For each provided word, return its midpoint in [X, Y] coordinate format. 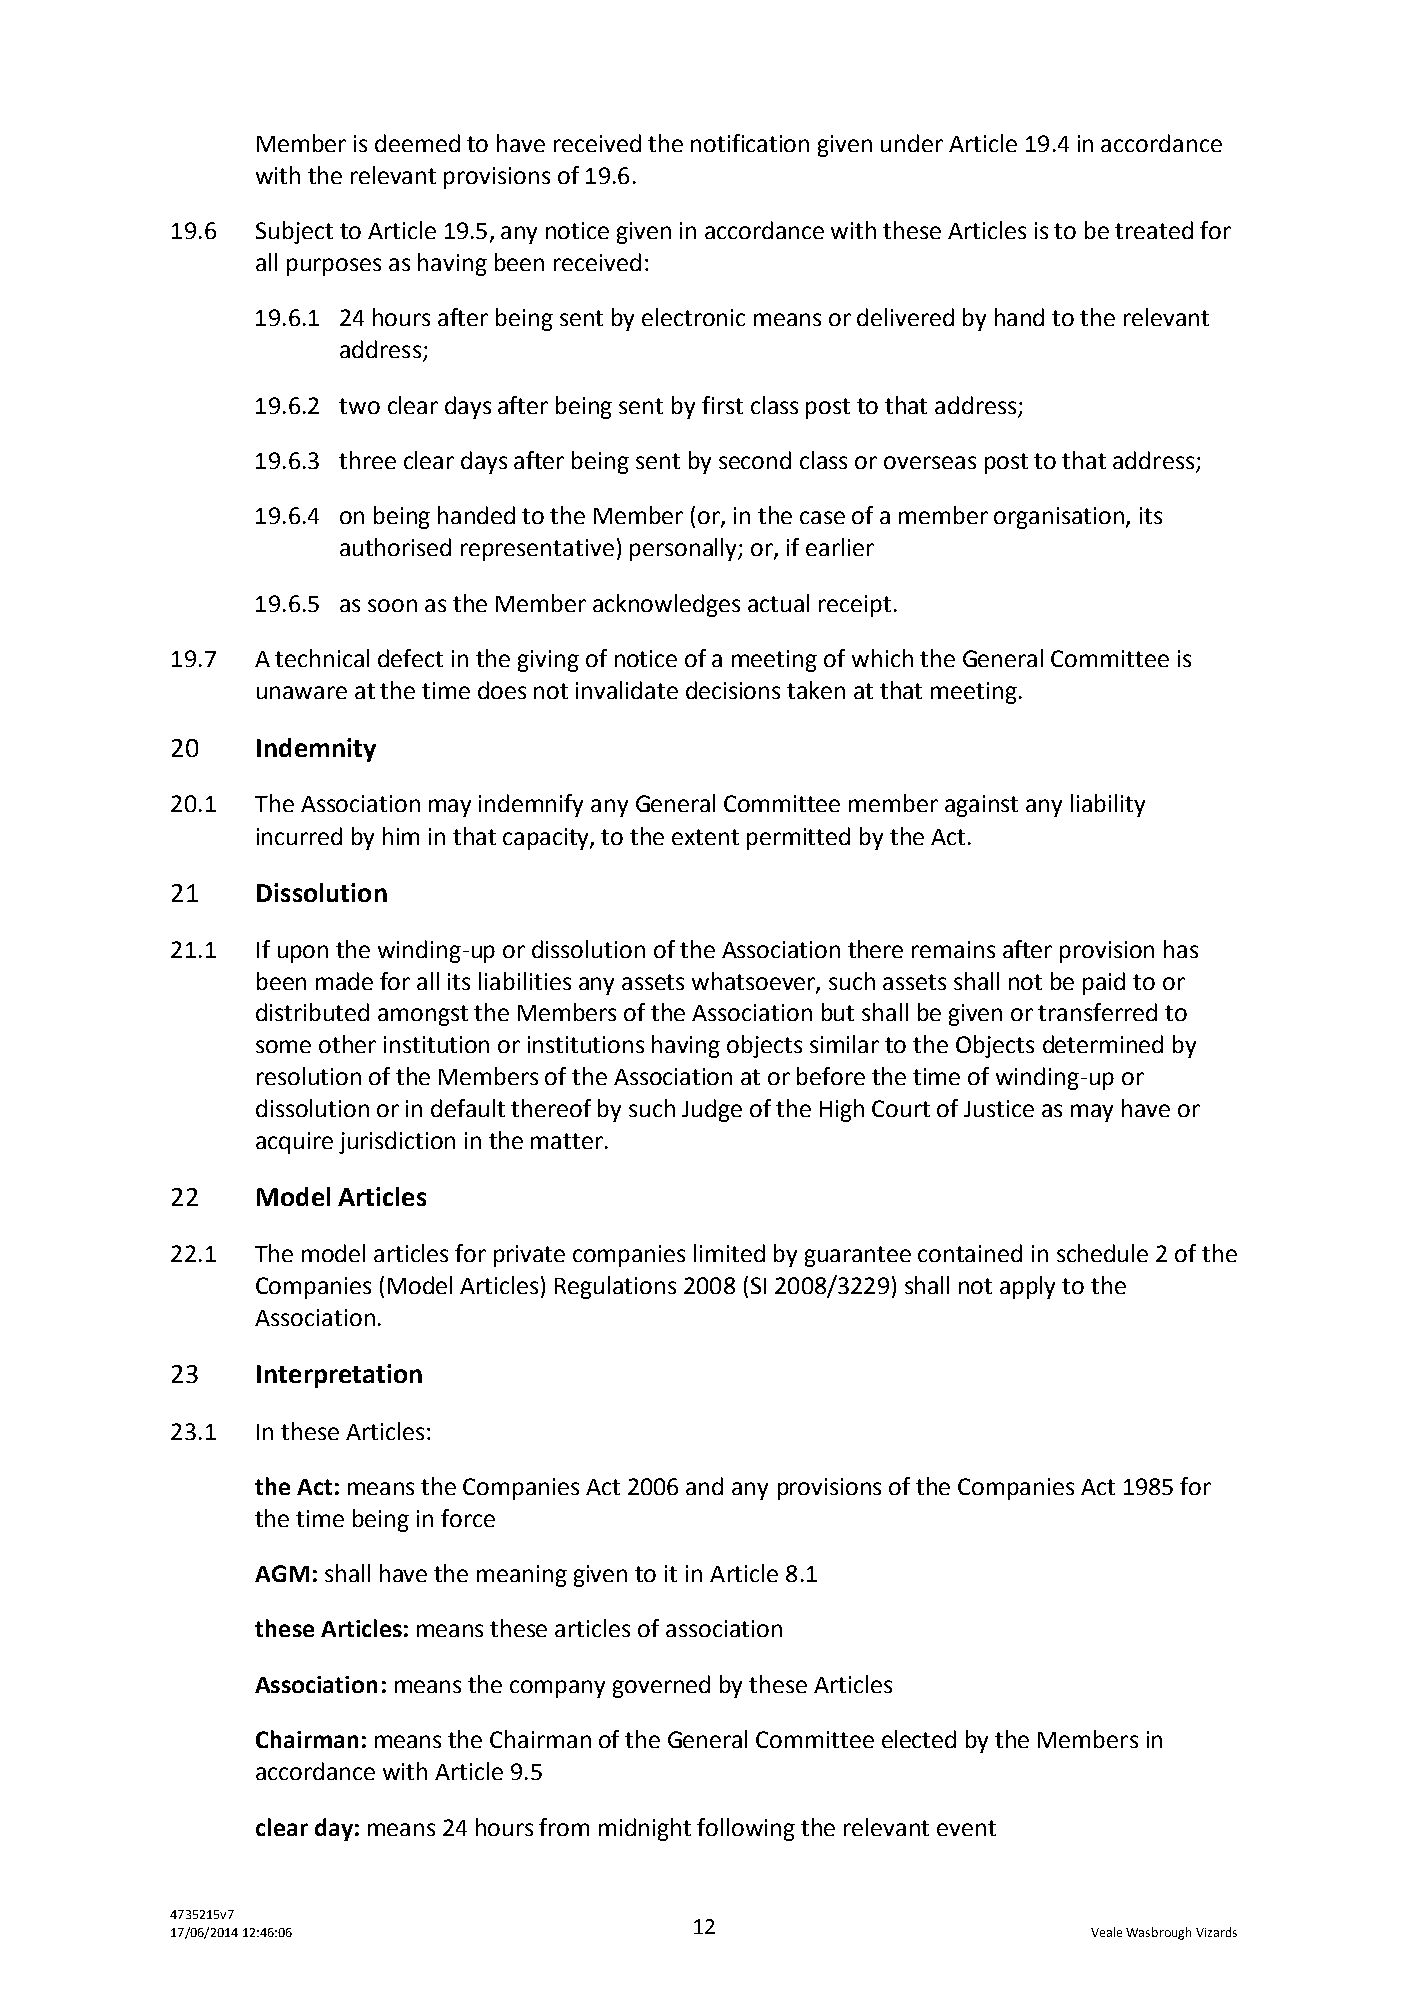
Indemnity [316, 750]
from [564, 1827]
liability [1108, 805]
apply [1027, 1287]
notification [750, 143]
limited [729, 1253]
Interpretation [339, 1376]
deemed [417, 143]
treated [1154, 230]
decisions [733, 690]
